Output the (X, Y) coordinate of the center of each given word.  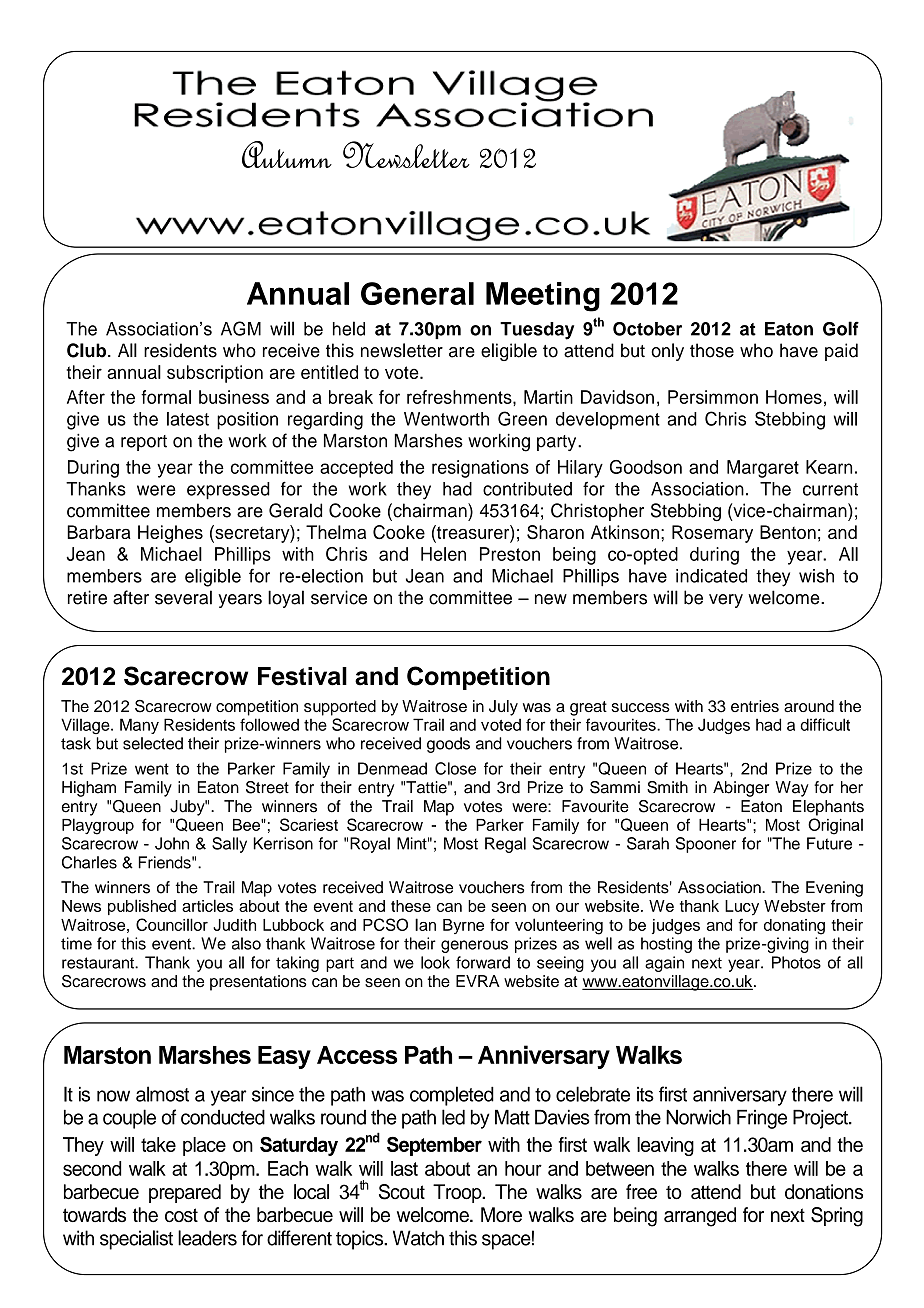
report (144, 443)
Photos (796, 962)
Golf (841, 328)
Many (139, 726)
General (417, 293)
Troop (458, 1193)
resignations (480, 469)
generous (474, 946)
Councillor (172, 924)
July (503, 708)
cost (181, 1215)
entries (755, 706)
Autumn (287, 154)
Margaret (763, 469)
